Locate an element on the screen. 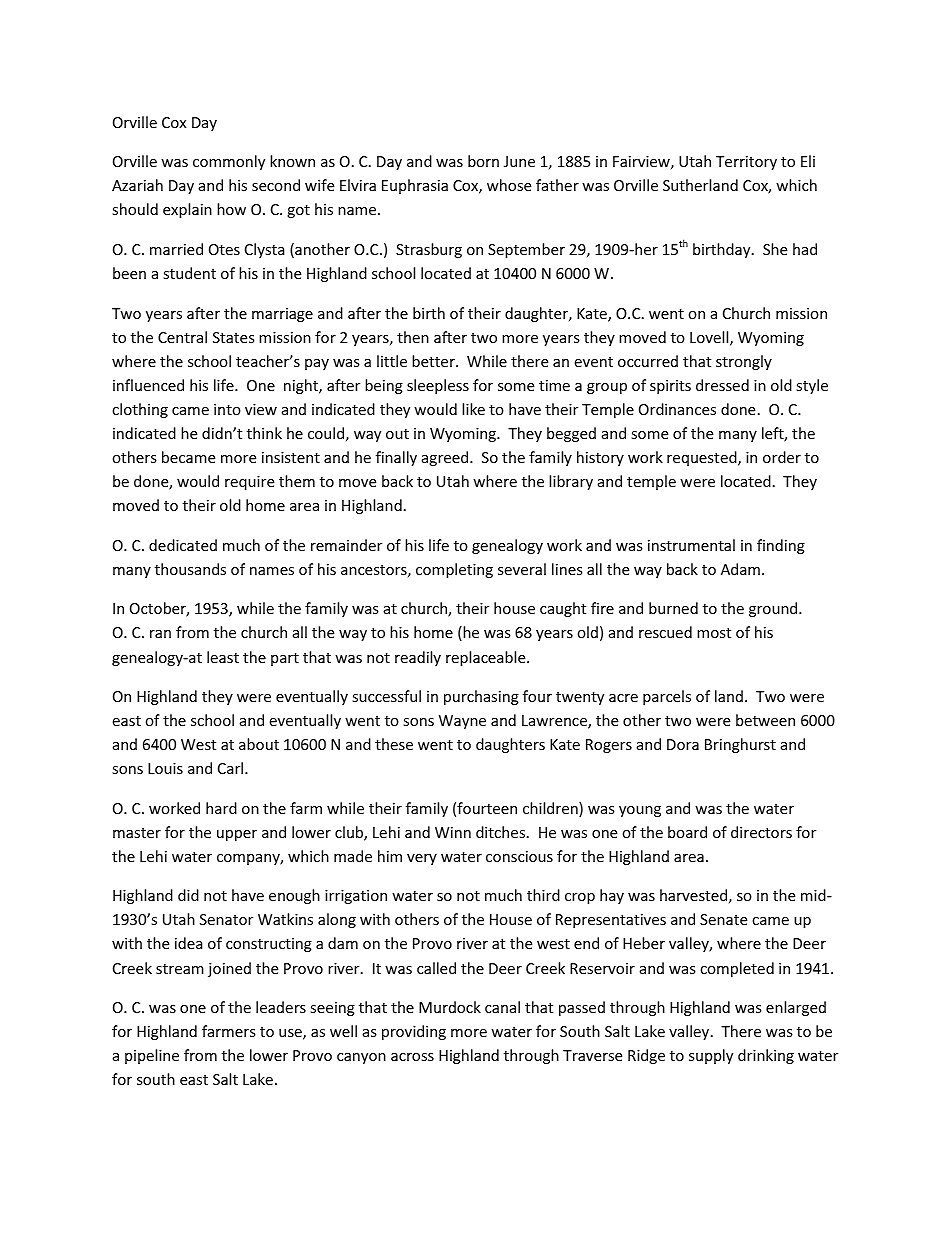 This screenshot has height=1233, width=952. instrumental is located at coordinates (691, 545).
